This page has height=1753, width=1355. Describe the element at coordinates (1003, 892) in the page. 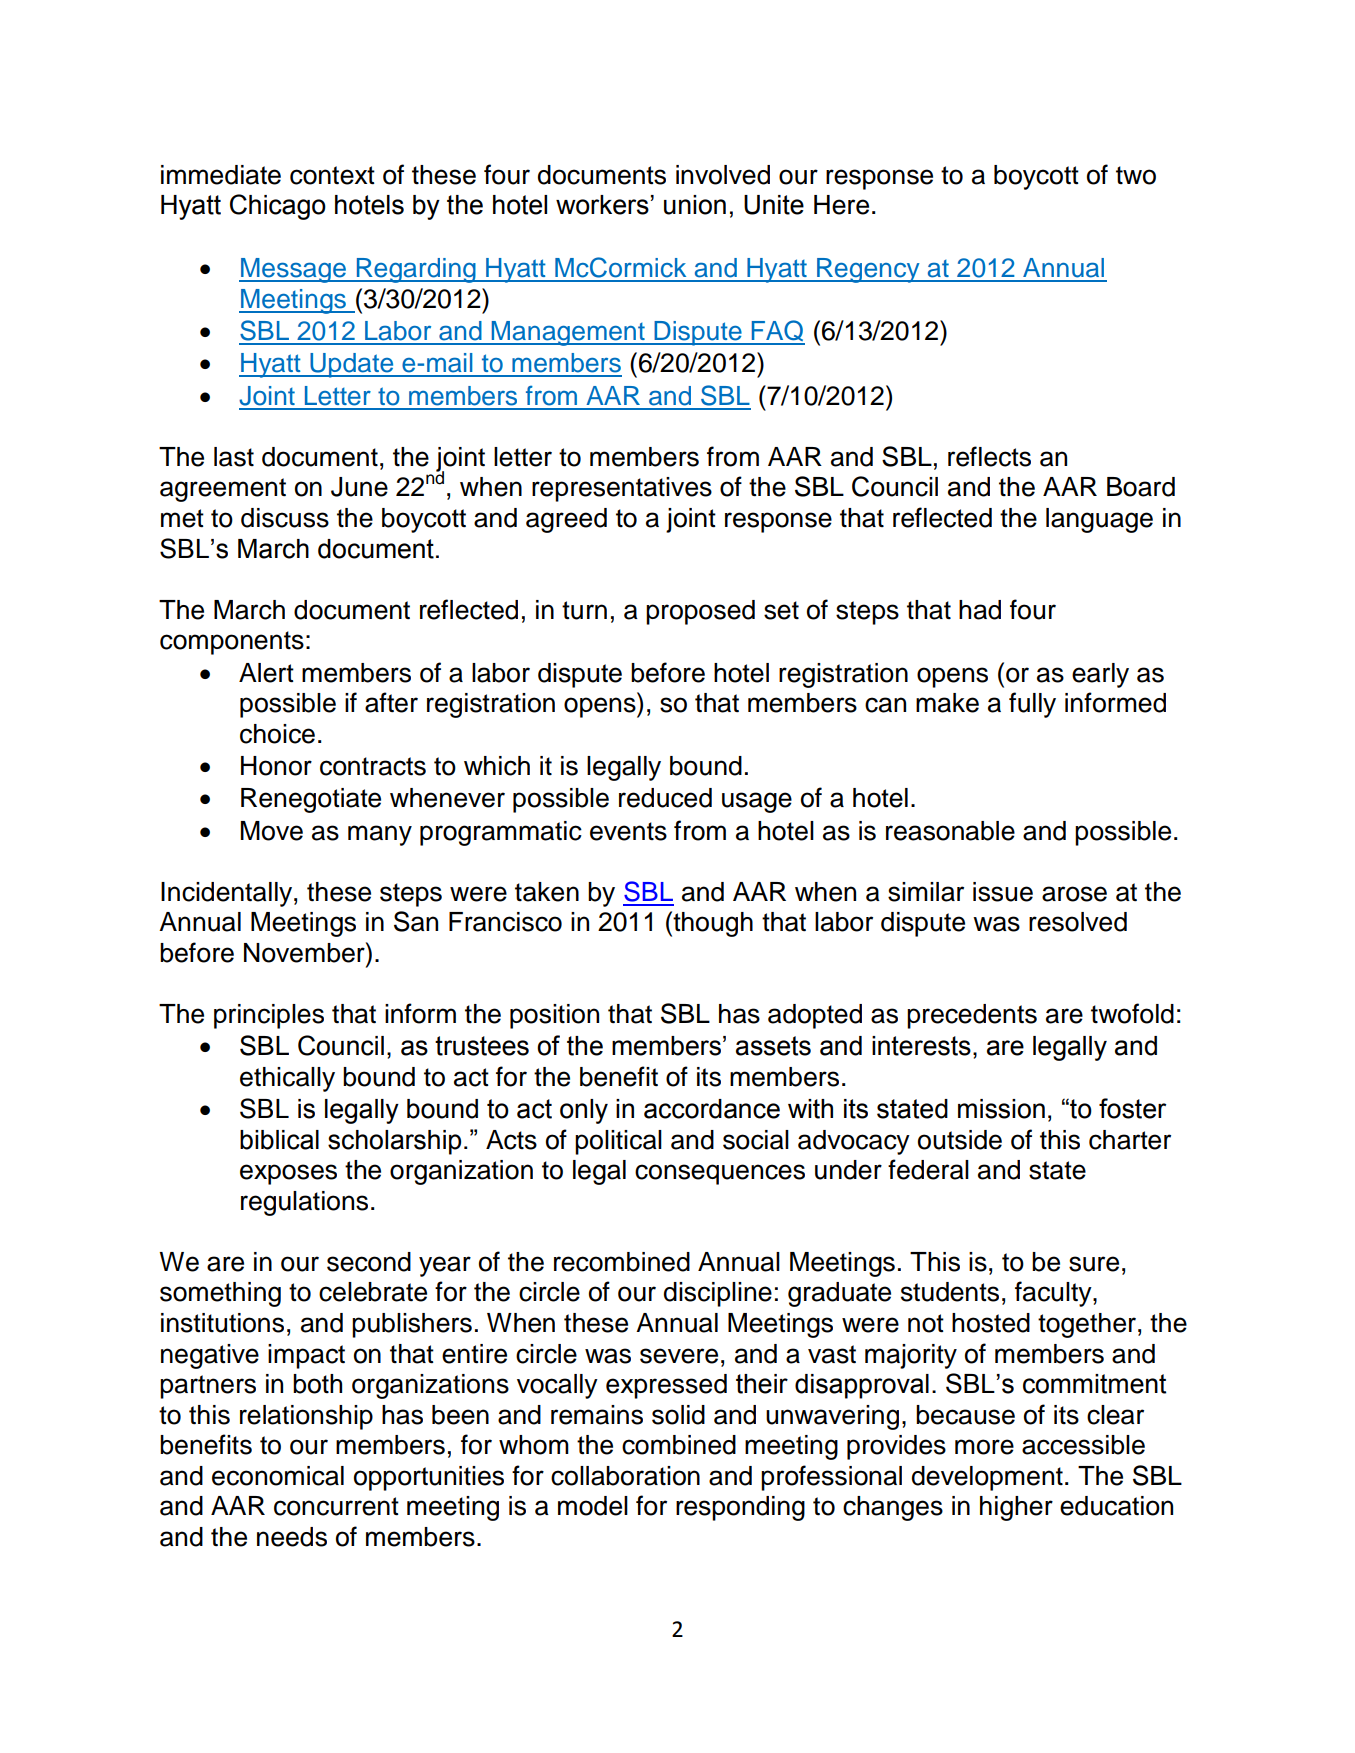

I see `issue` at that location.
